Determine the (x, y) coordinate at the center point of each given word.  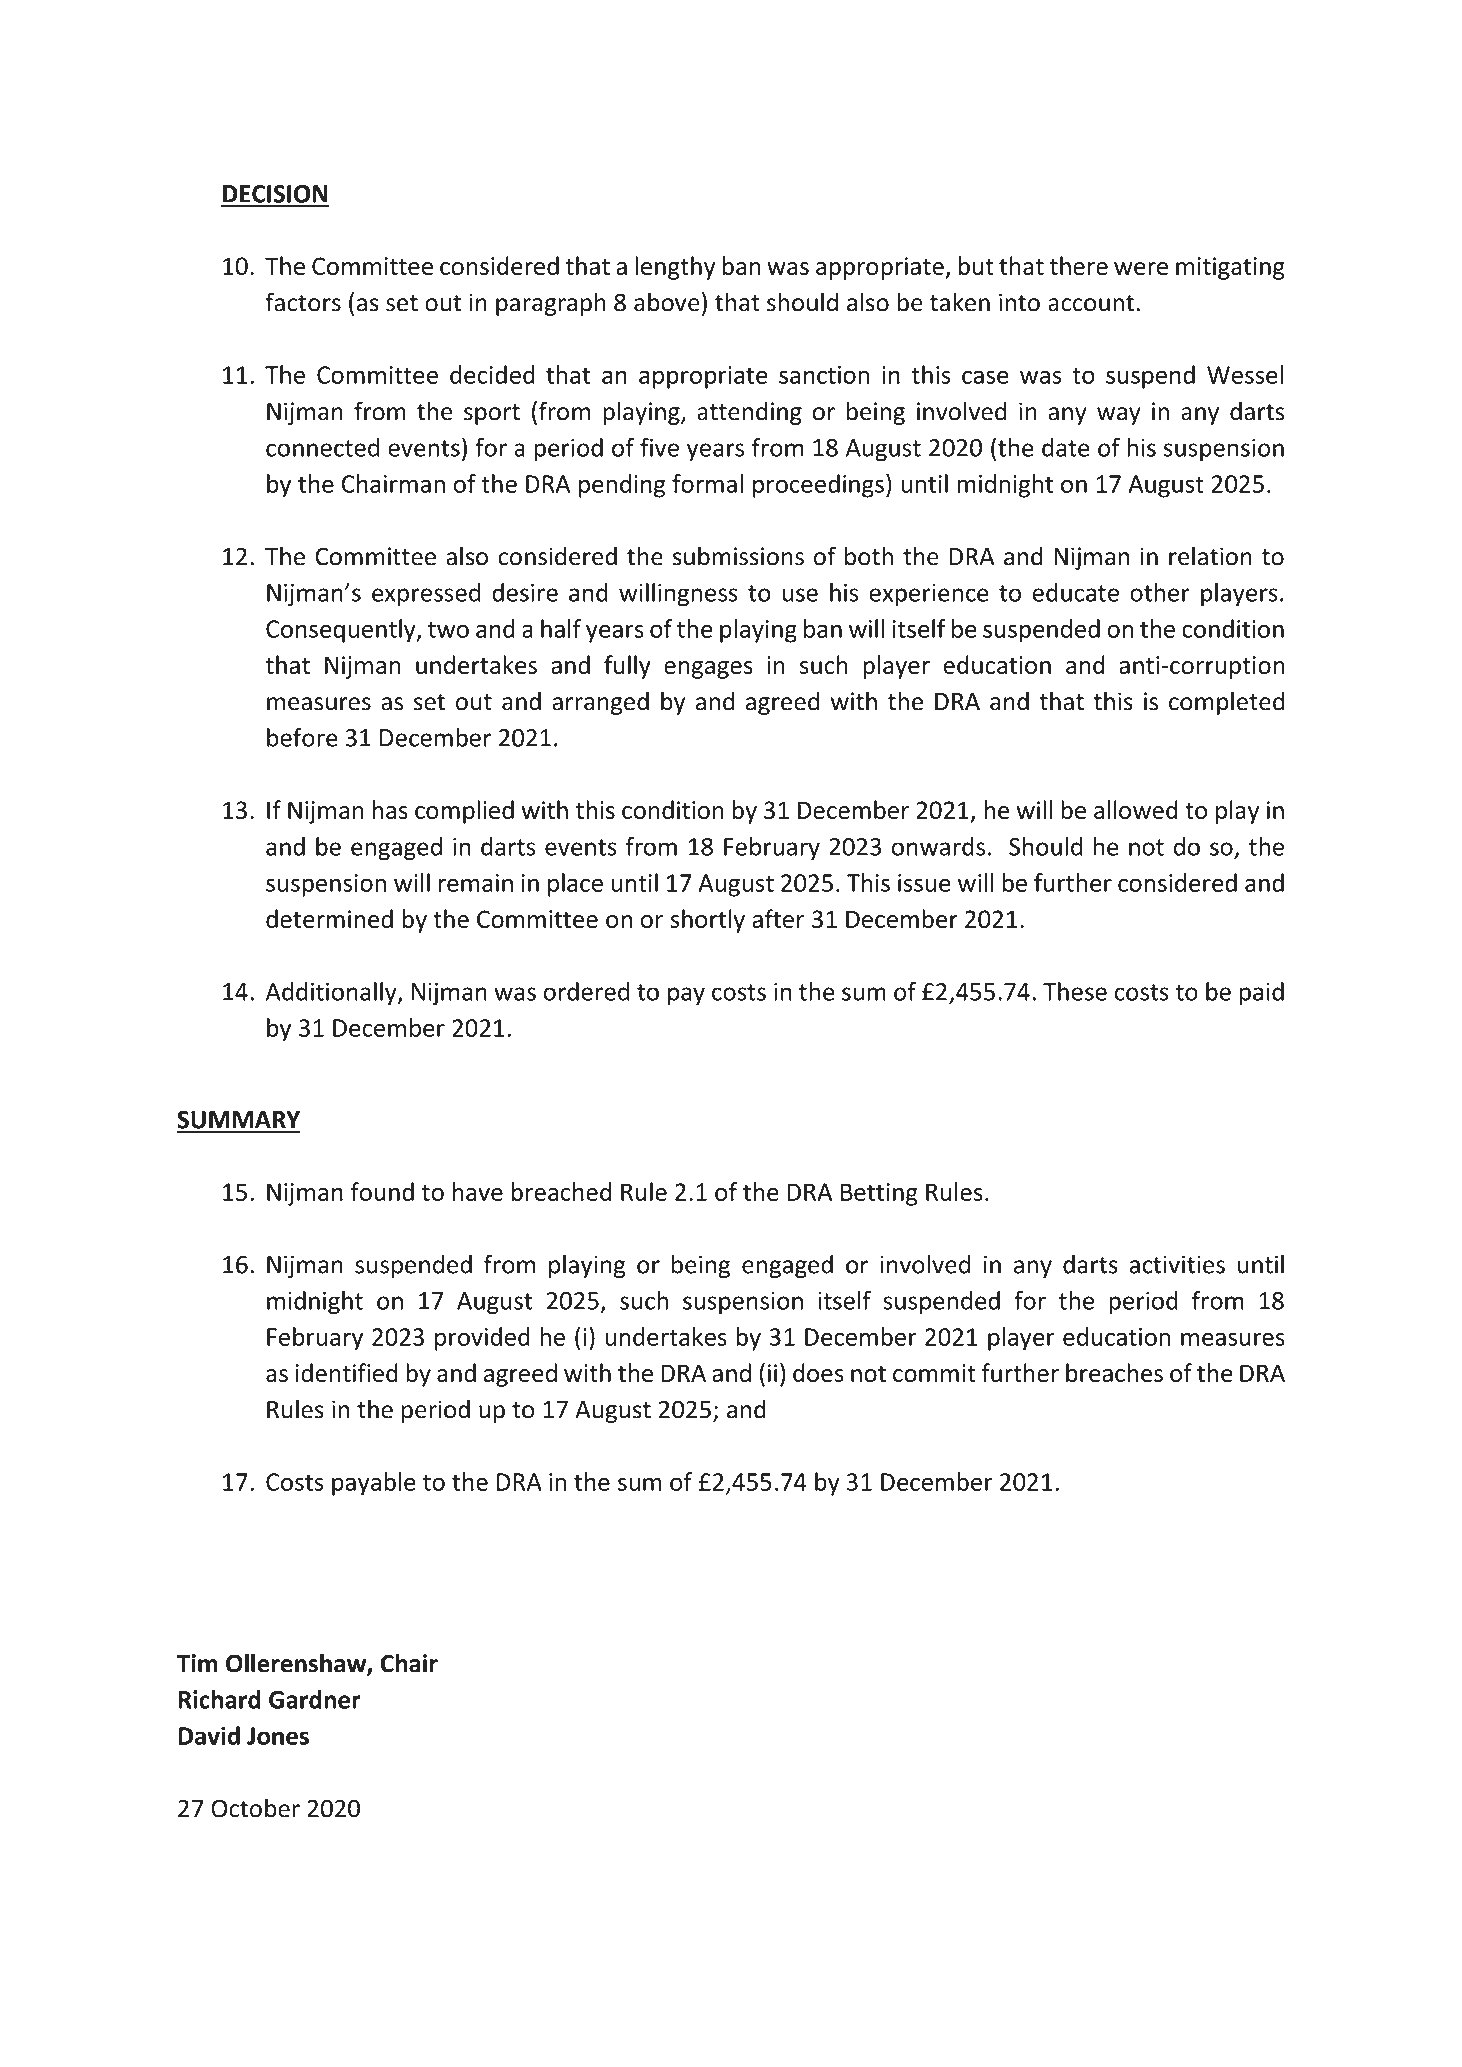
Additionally (332, 994)
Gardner (315, 1699)
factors (303, 302)
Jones (278, 1736)
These (1075, 991)
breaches (1114, 1372)
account (1091, 303)
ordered (586, 991)
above (667, 302)
